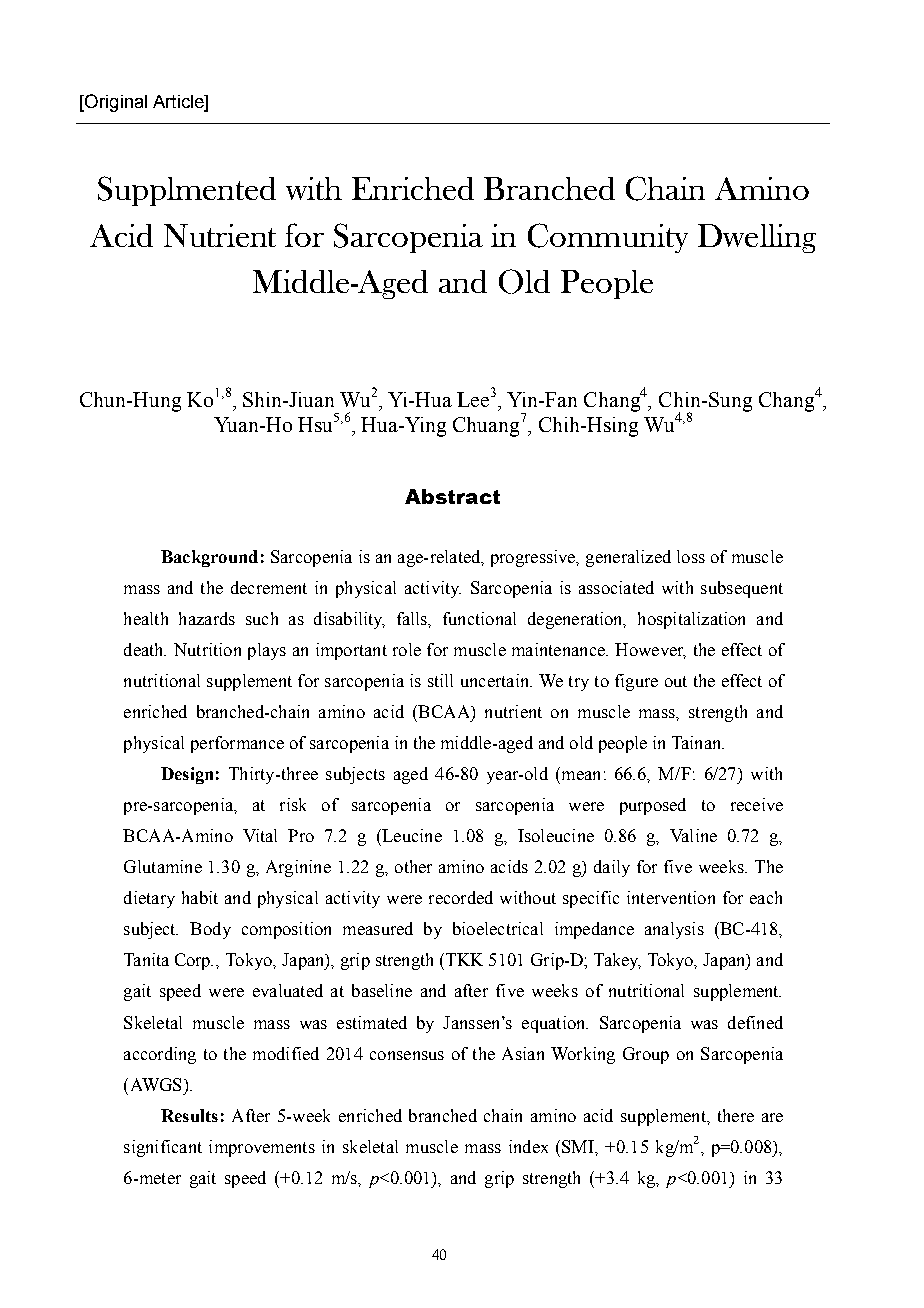 This document has height=1308, width=924. I want to click on Results, so click(189, 1115).
